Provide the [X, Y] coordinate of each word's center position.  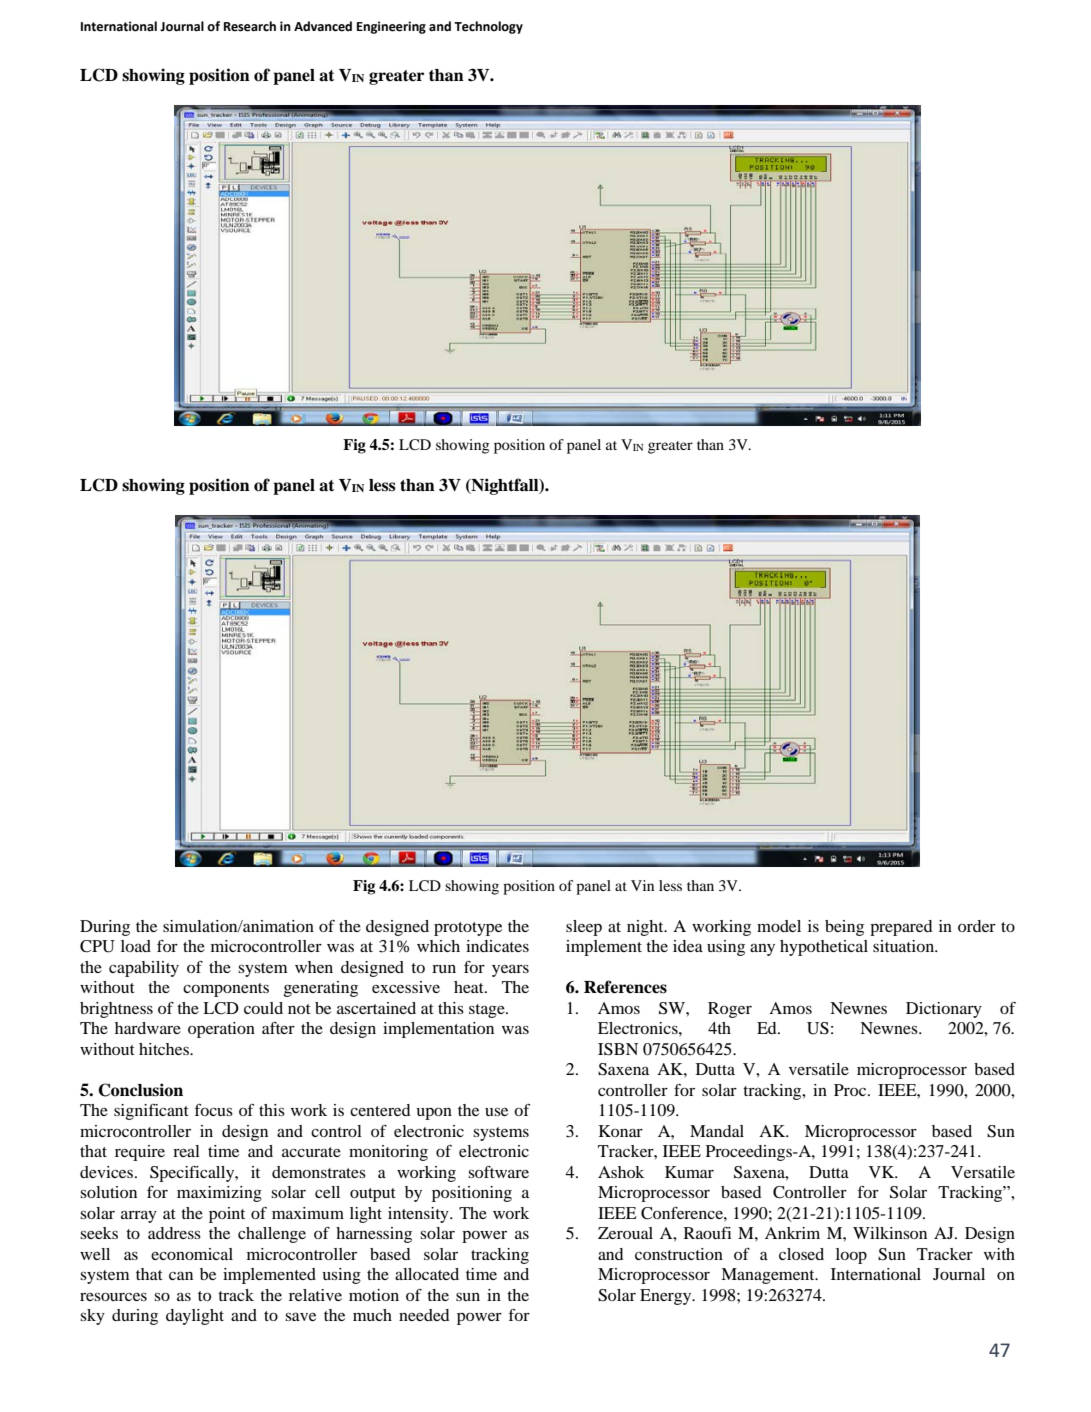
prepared [901, 928]
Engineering [391, 27]
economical [192, 1254]
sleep [584, 928]
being [844, 928]
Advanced [323, 26]
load [136, 946]
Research [250, 26]
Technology [488, 27]
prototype [468, 929]
